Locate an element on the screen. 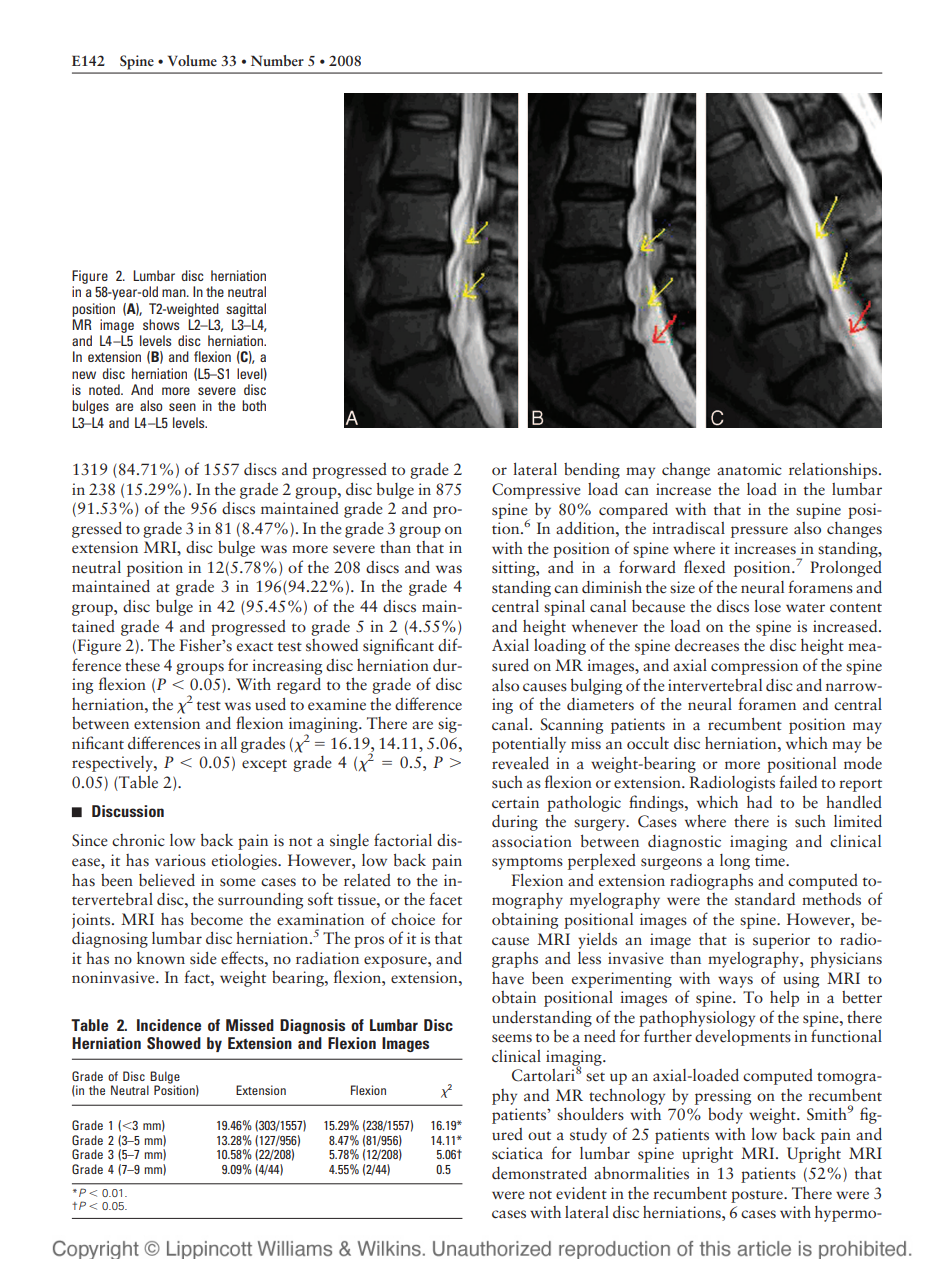 This screenshot has width=952, height=1275. supine is located at coordinates (818, 511).
